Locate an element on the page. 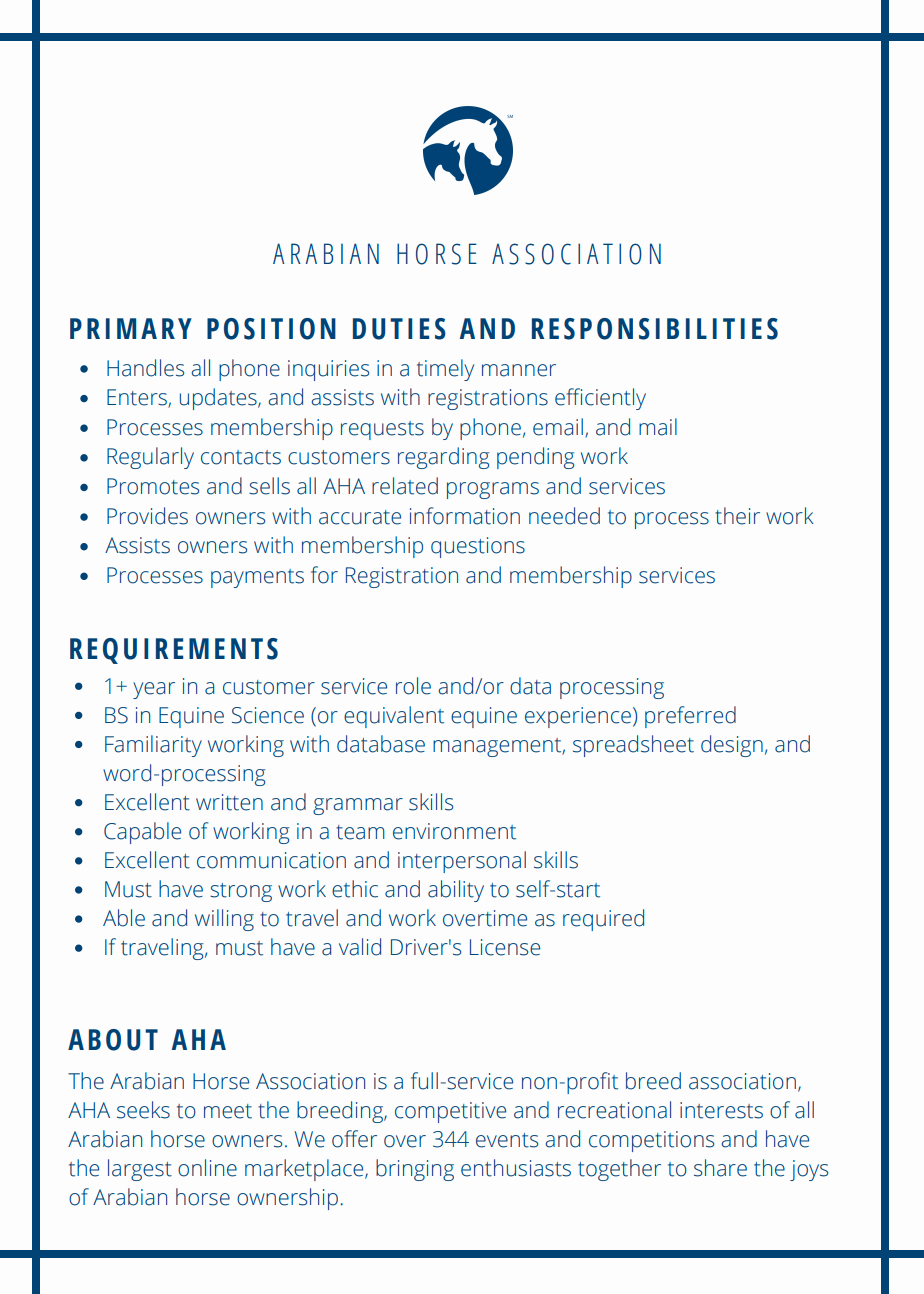  efficiently is located at coordinates (600, 399).
